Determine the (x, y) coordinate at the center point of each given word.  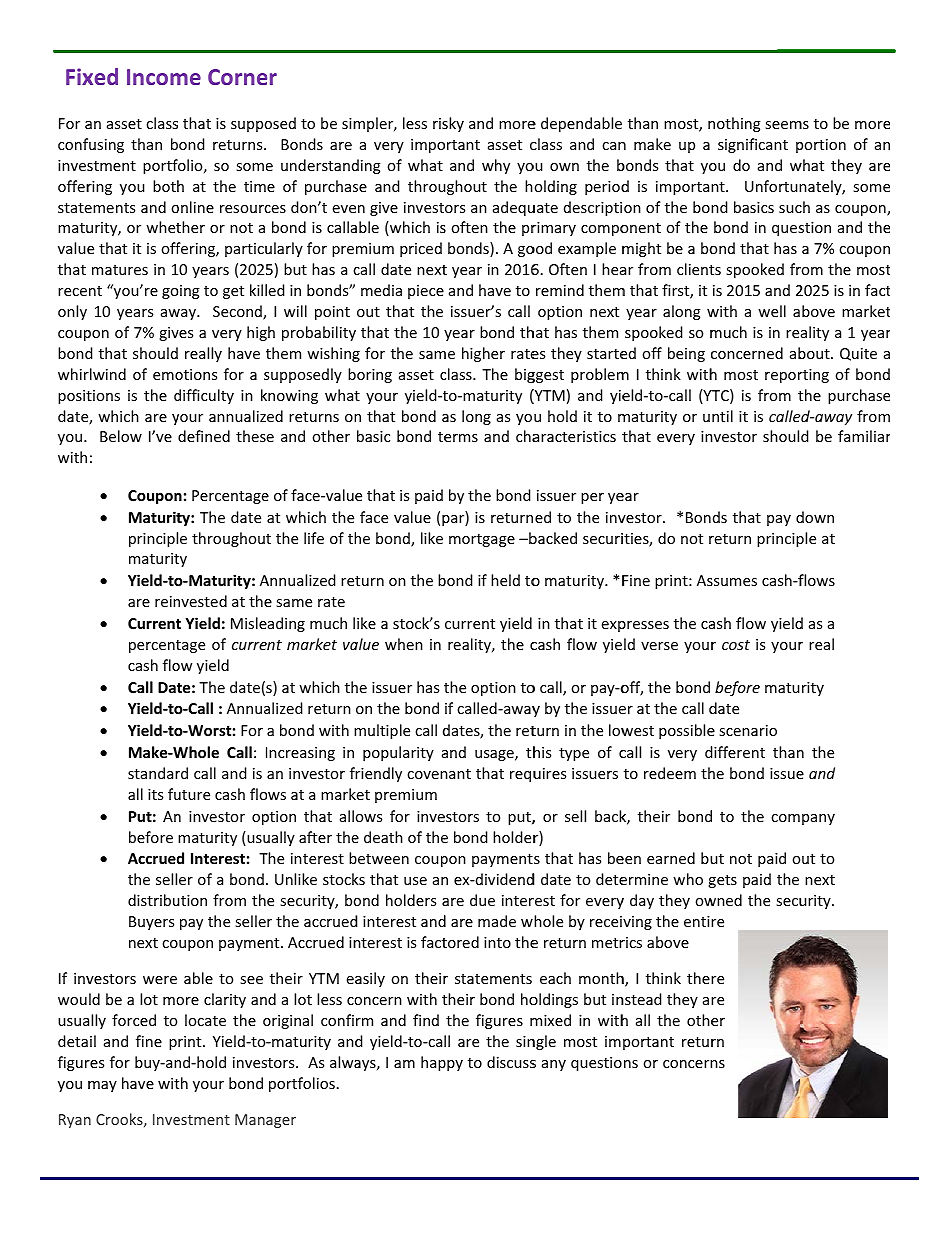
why (496, 166)
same (294, 603)
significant (753, 145)
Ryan (75, 1121)
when (404, 644)
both (168, 186)
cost (736, 645)
